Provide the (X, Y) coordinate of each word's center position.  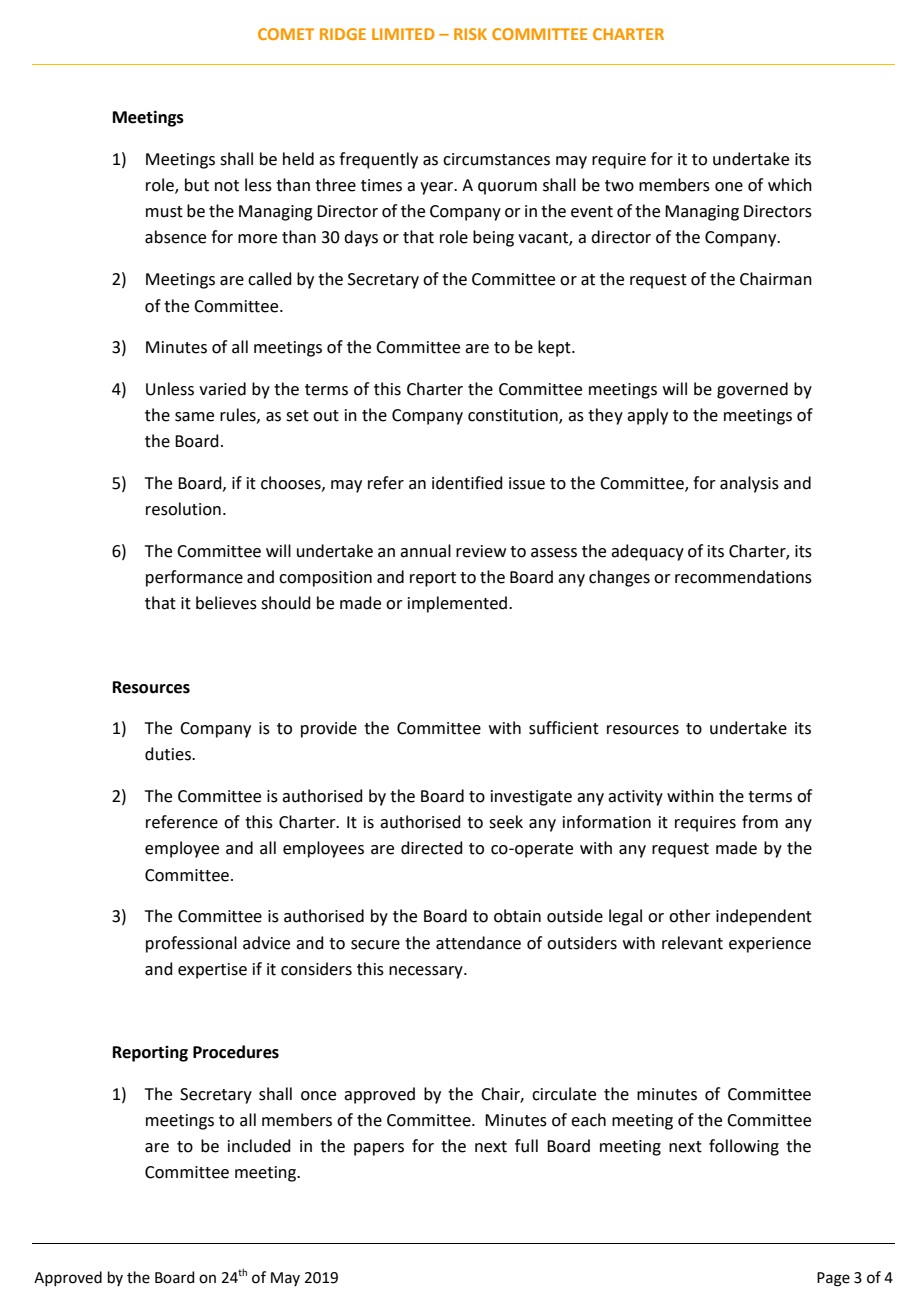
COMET (286, 34)
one (729, 187)
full (526, 1146)
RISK (470, 34)
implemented (459, 604)
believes (226, 603)
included (259, 1146)
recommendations (743, 577)
